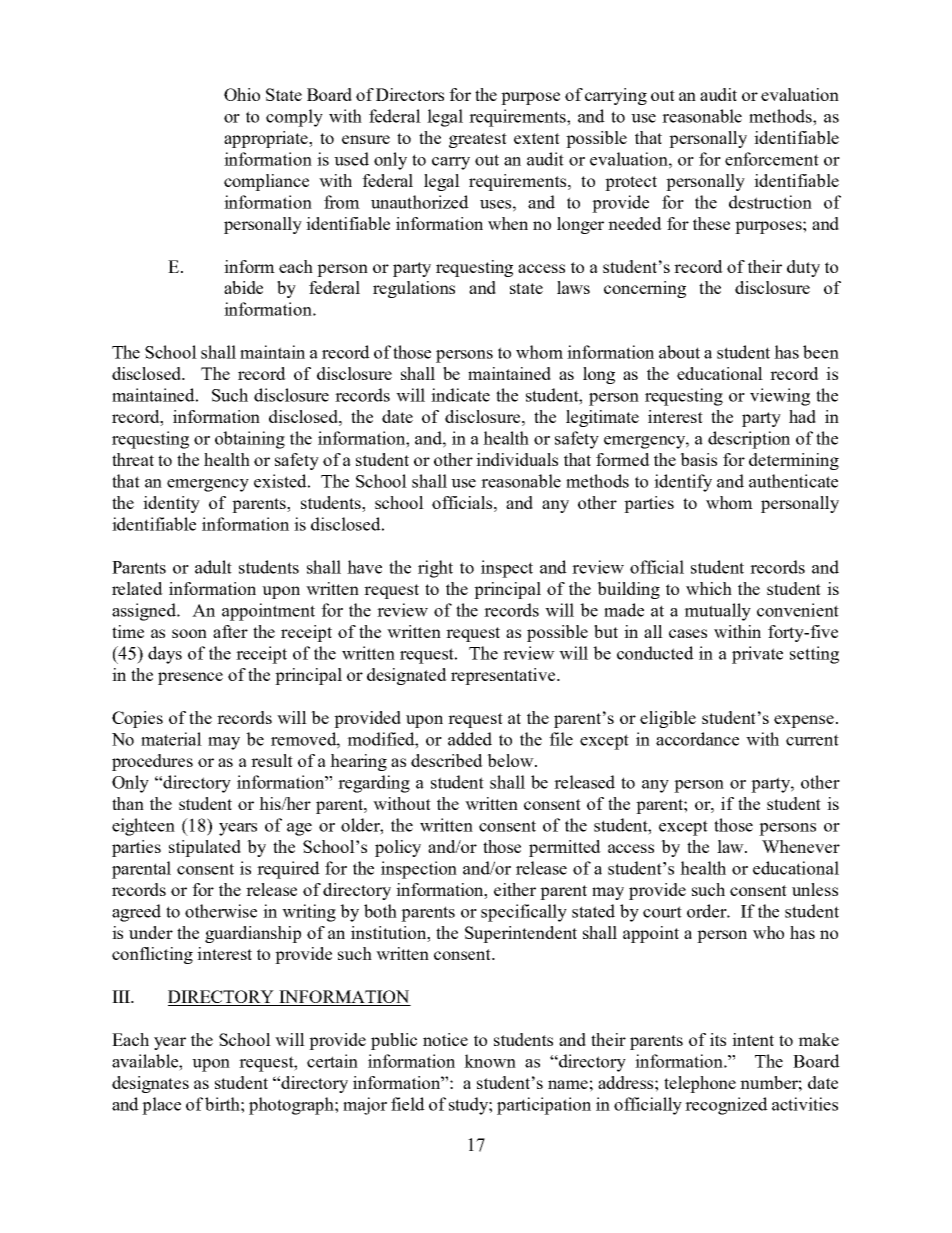 The width and height of the screenshot is (952, 1233). I want to click on description, so click(749, 440).
